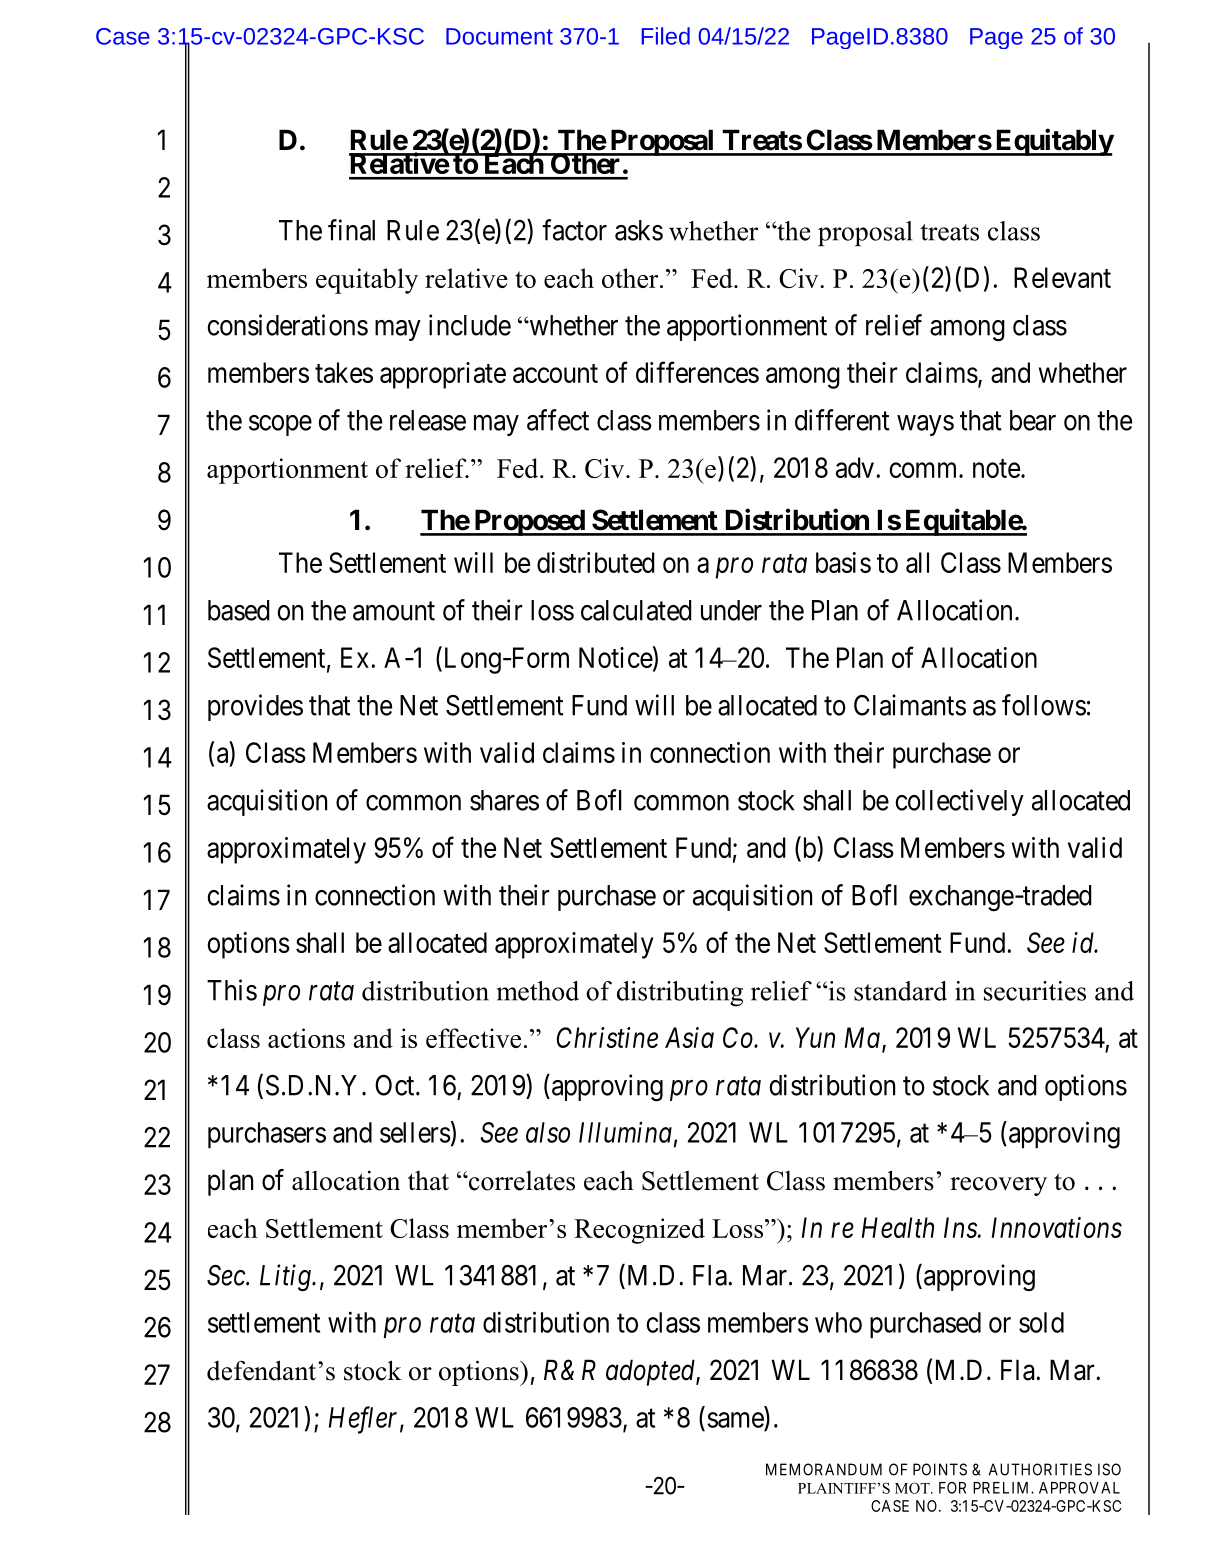 The image size is (1211, 1567). Describe the element at coordinates (1062, 277) in the page. I see `Relevant` at that location.
